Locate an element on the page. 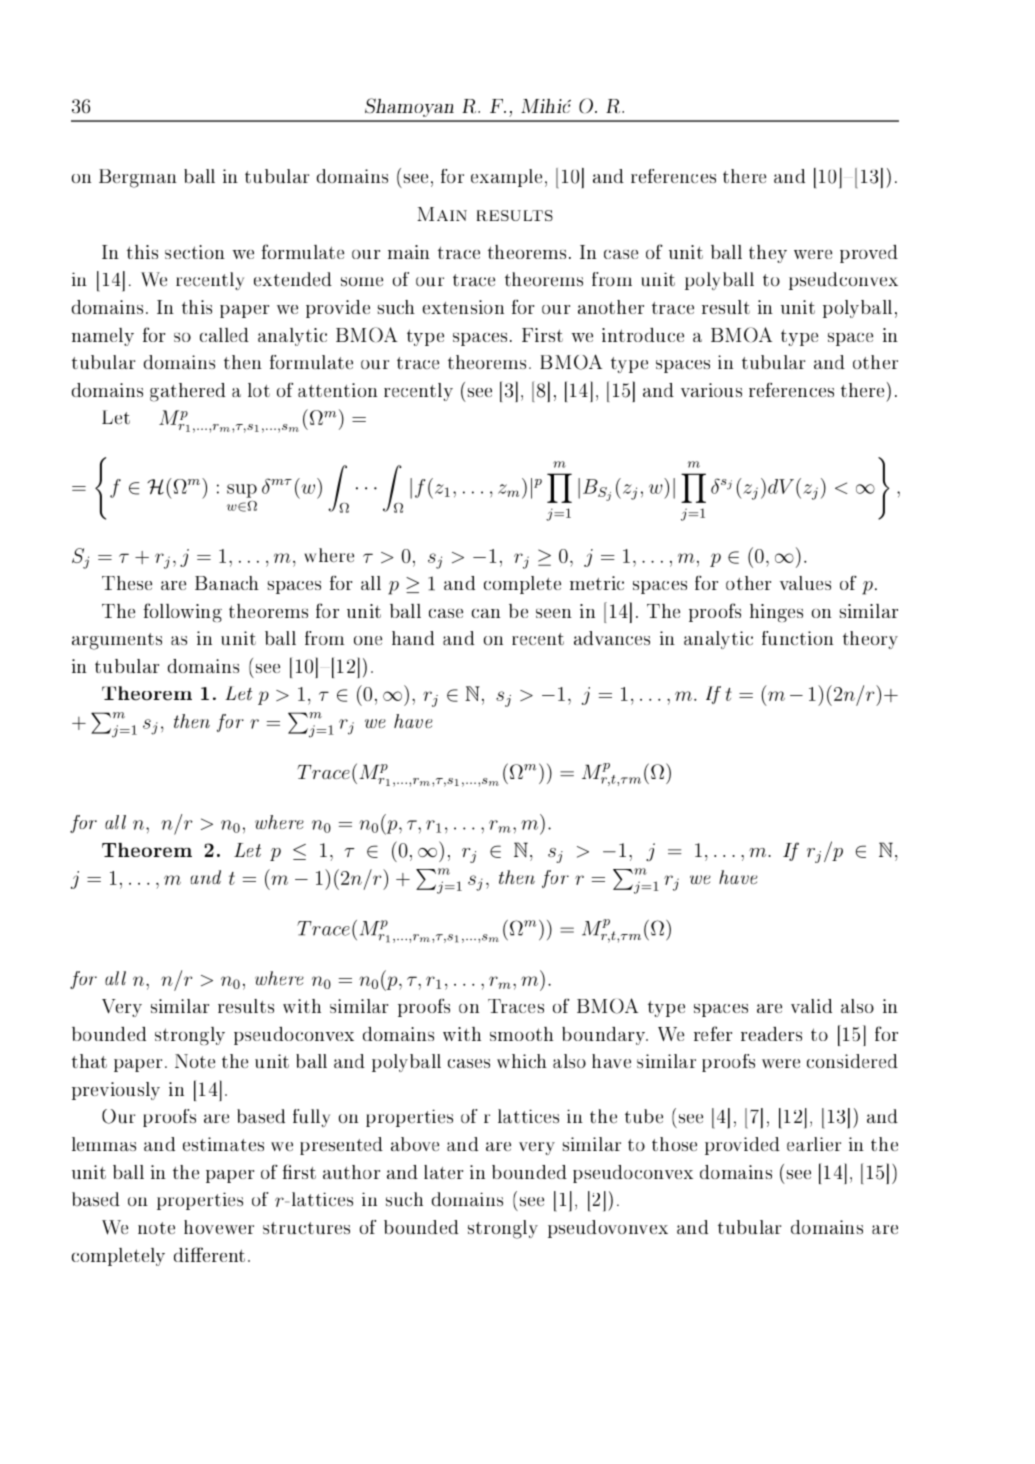 The image size is (1035, 1464). valid is located at coordinates (811, 1006).
